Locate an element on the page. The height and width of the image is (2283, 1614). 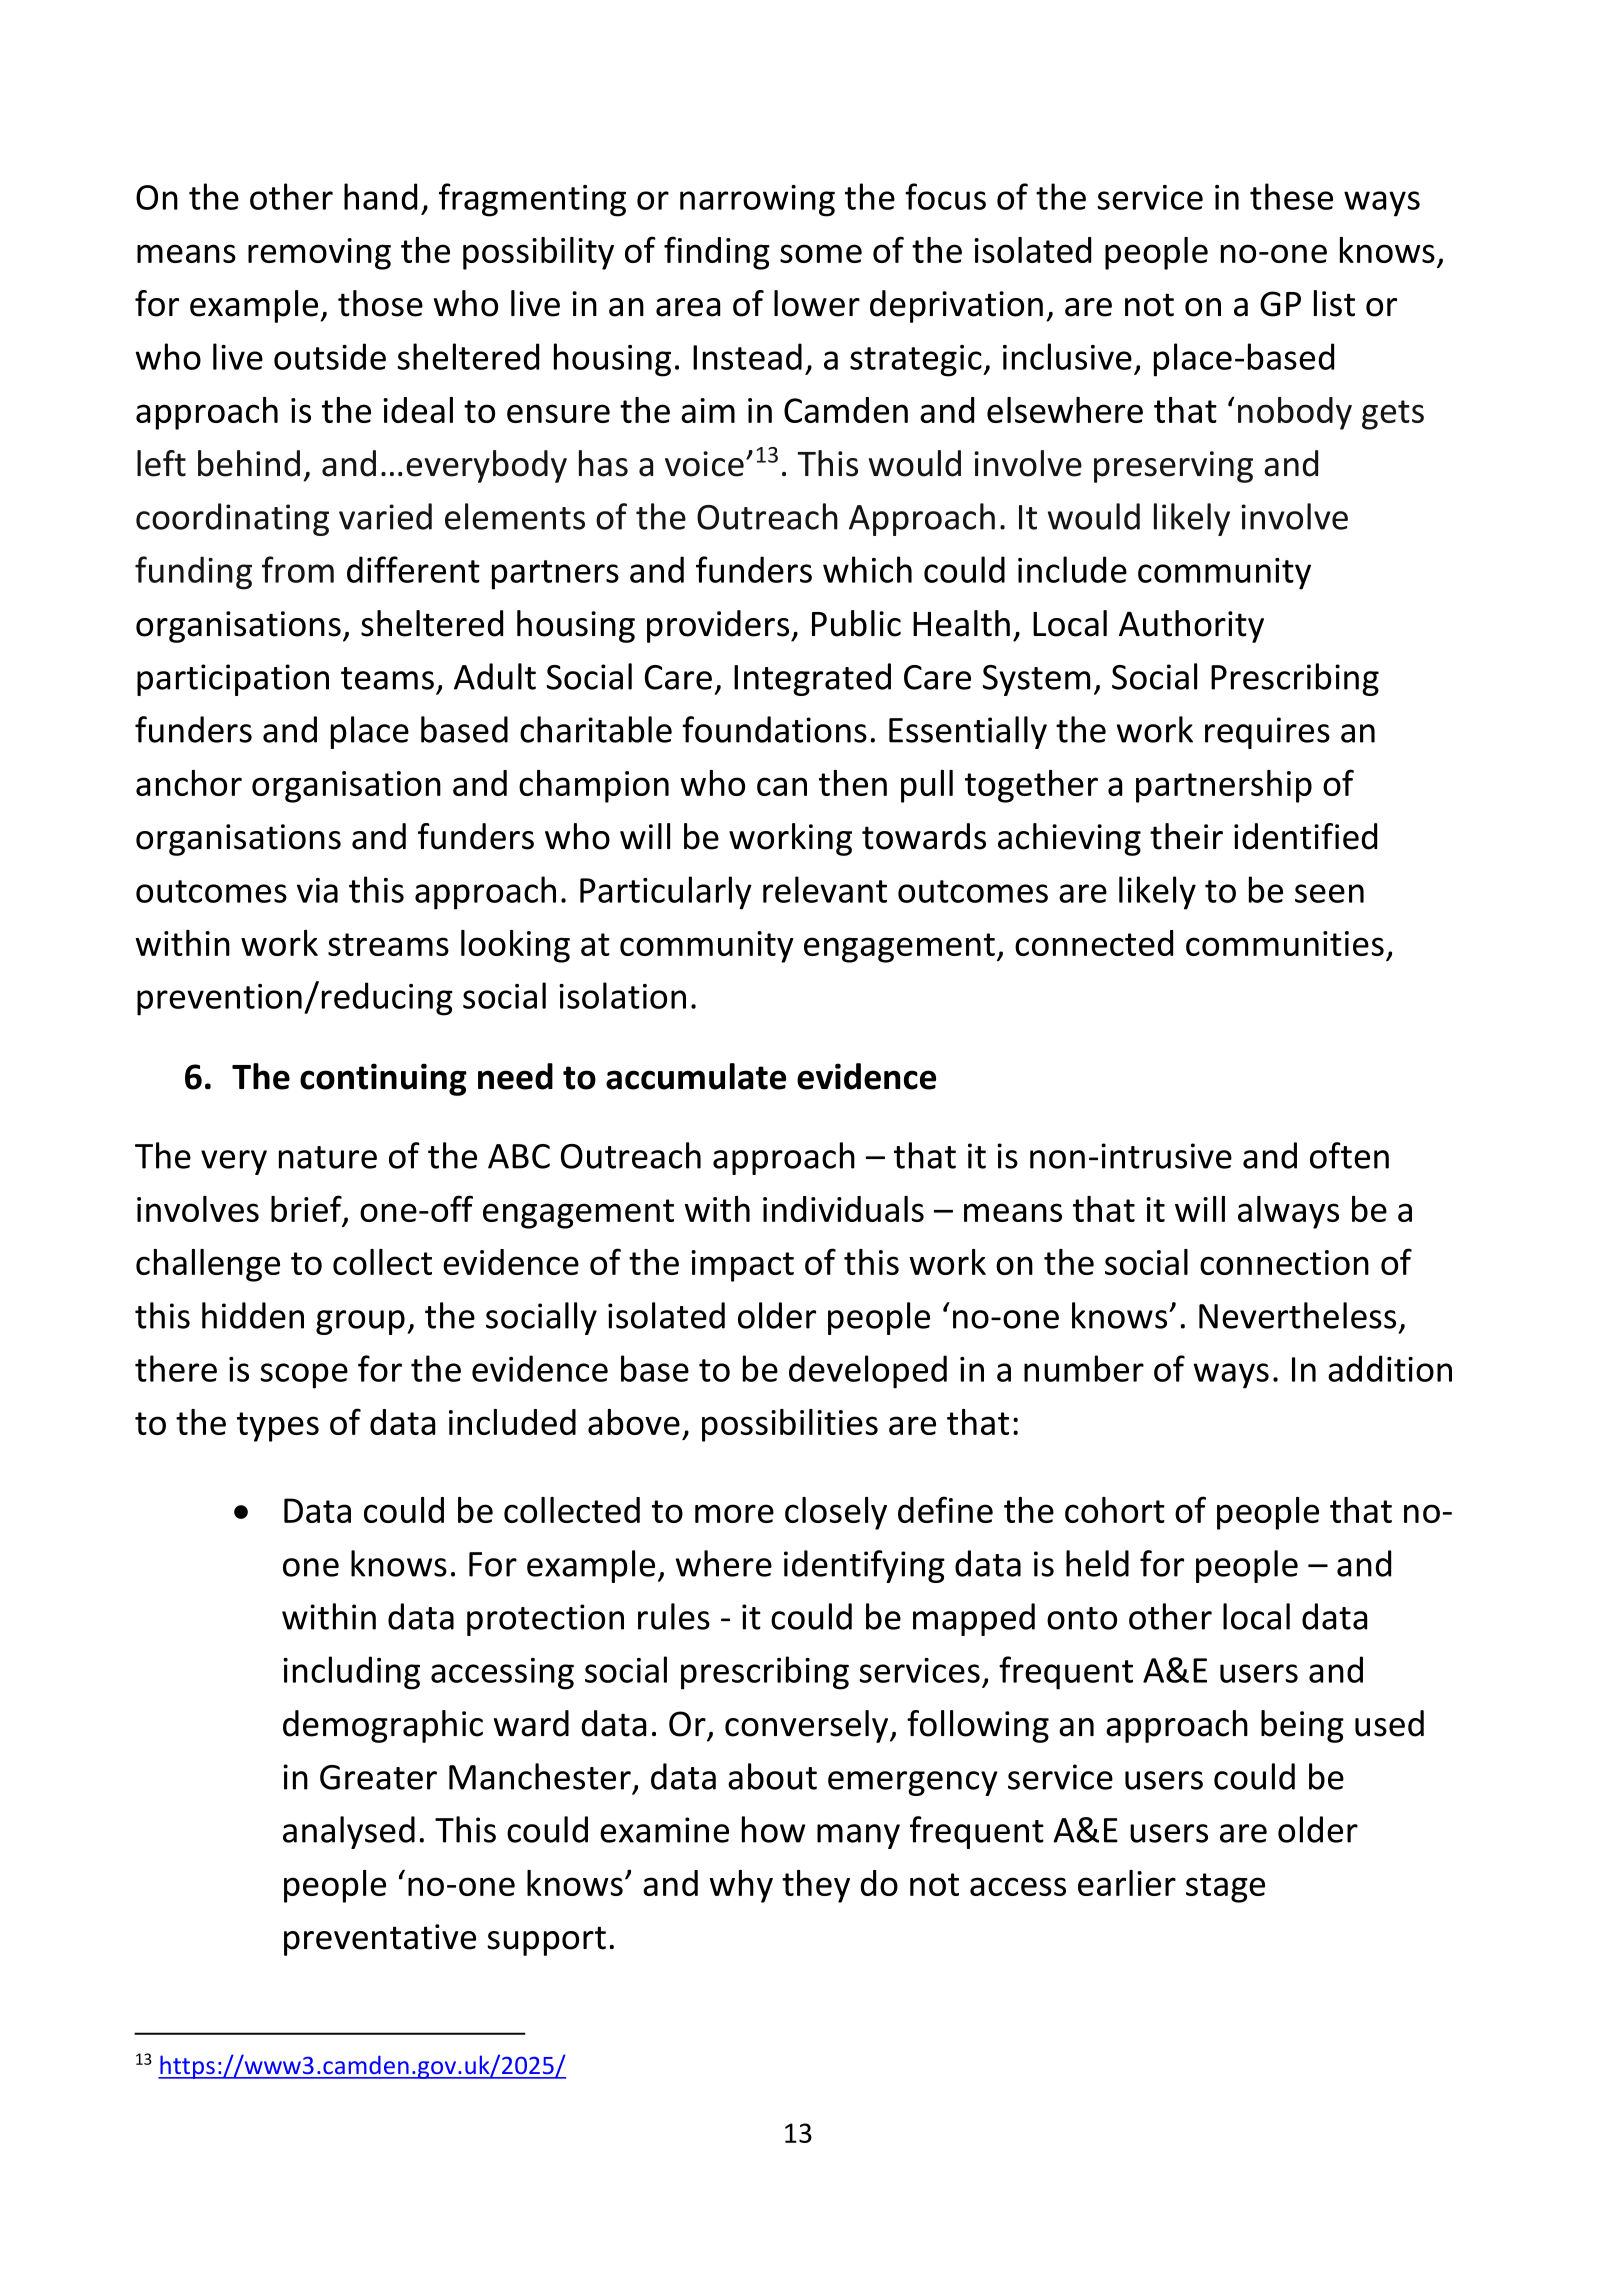
removing is located at coordinates (319, 254).
